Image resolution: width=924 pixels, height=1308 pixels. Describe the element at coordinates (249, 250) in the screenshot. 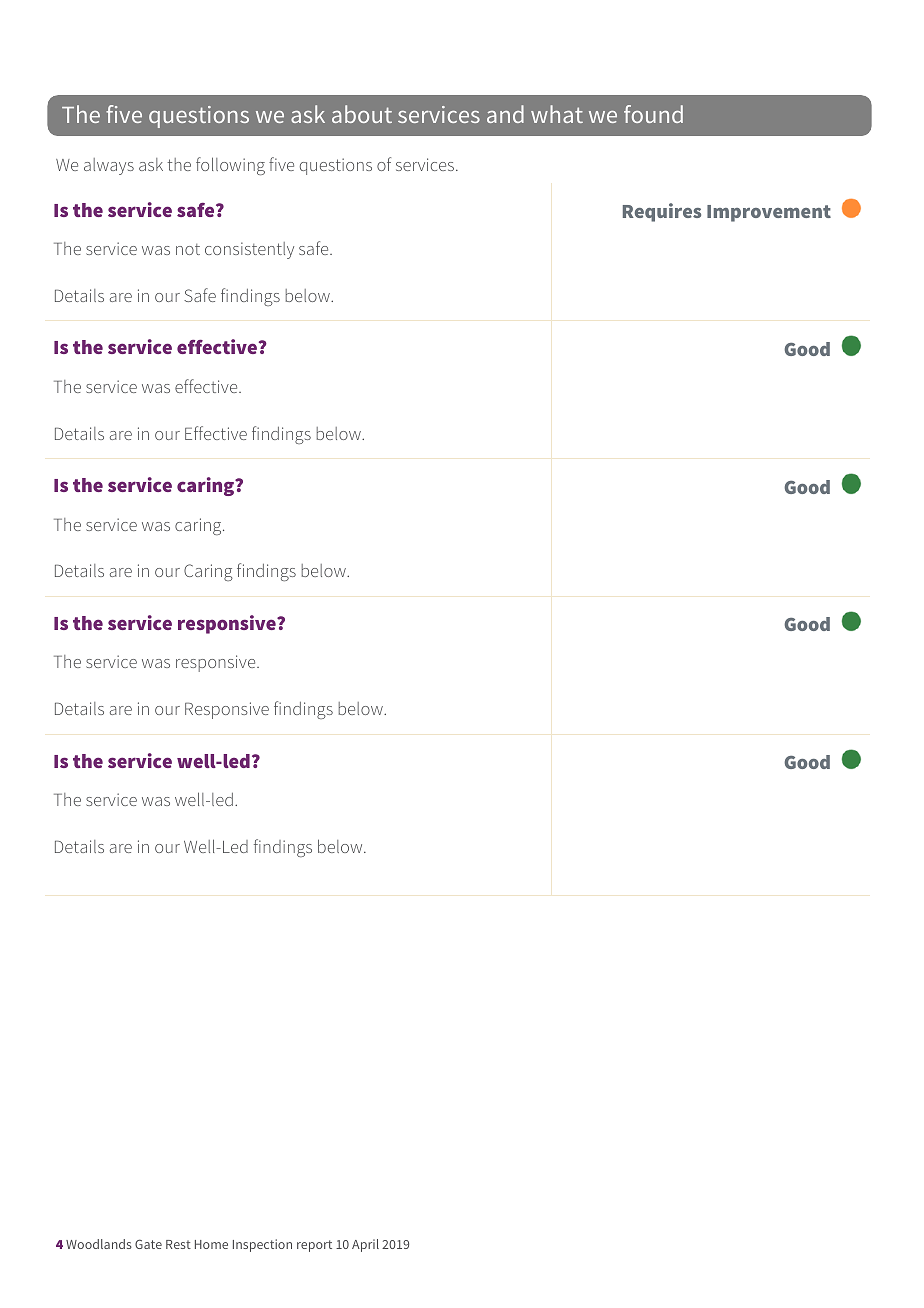

I see `consistently` at that location.
